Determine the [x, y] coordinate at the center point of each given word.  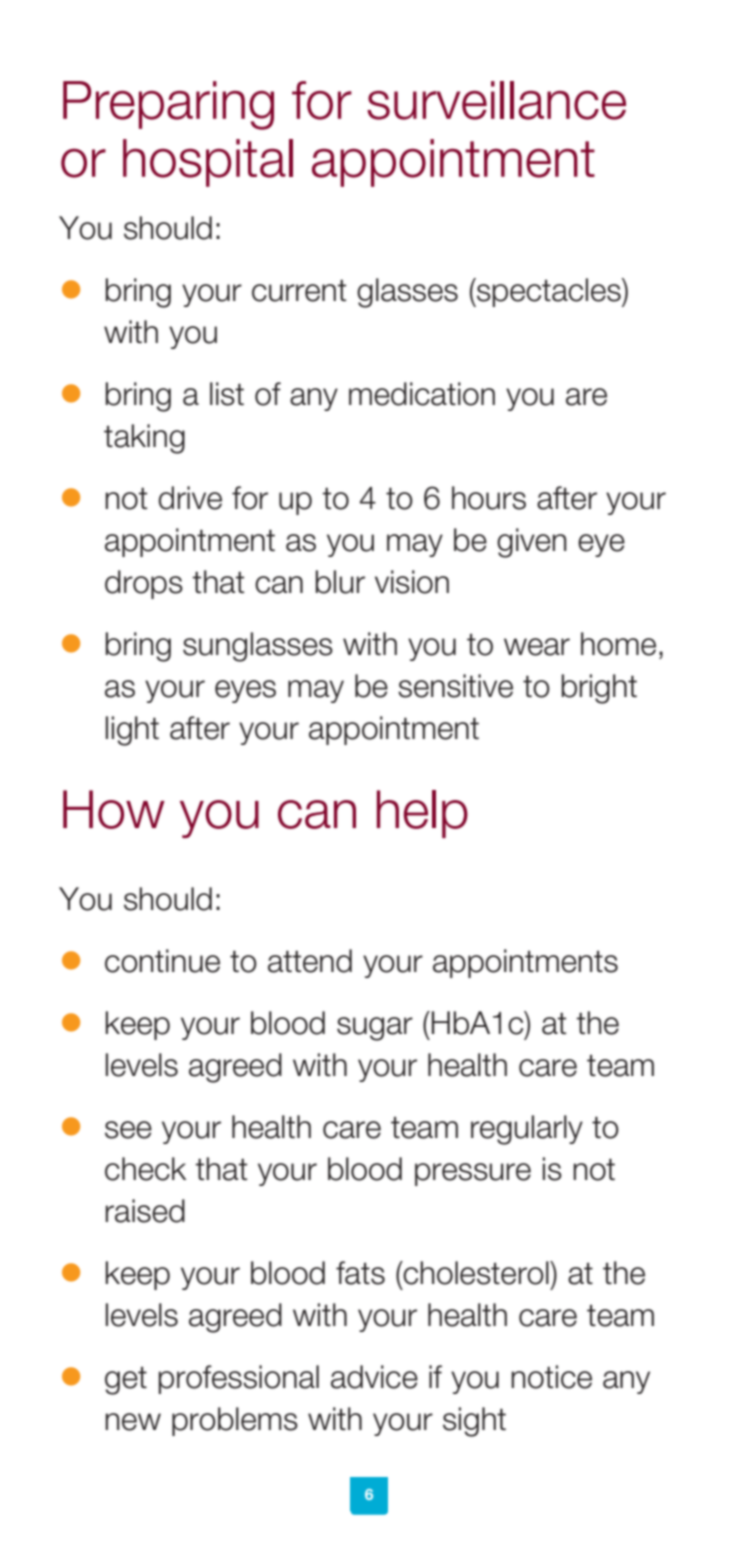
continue [162, 961]
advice [374, 1377]
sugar [375, 1029]
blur [340, 582]
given [532, 543]
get [126, 1381]
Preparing [168, 105]
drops [144, 584]
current [299, 290]
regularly [527, 1130]
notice [551, 1377]
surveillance [496, 100]
